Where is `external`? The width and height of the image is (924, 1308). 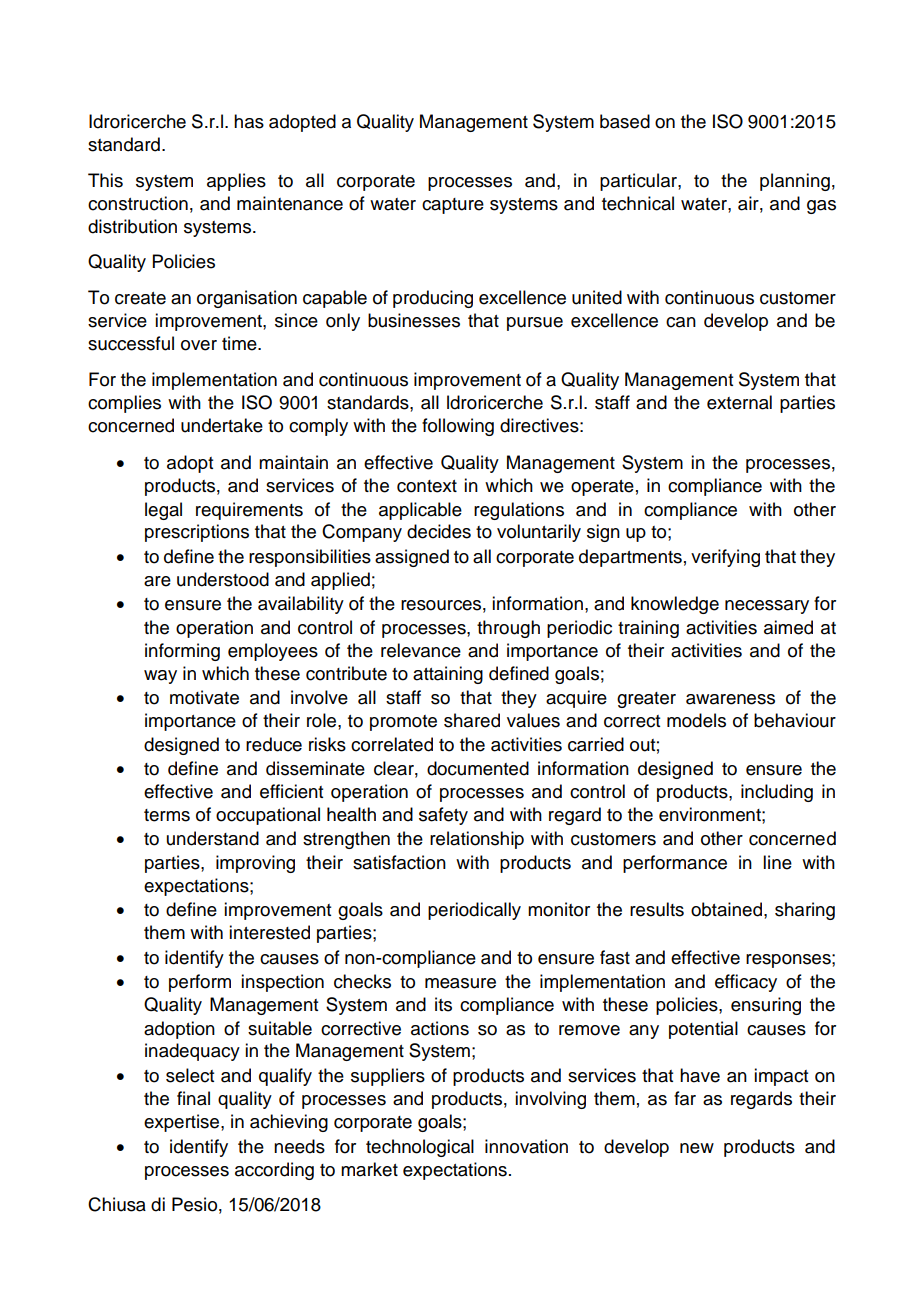
external is located at coordinates (739, 402).
